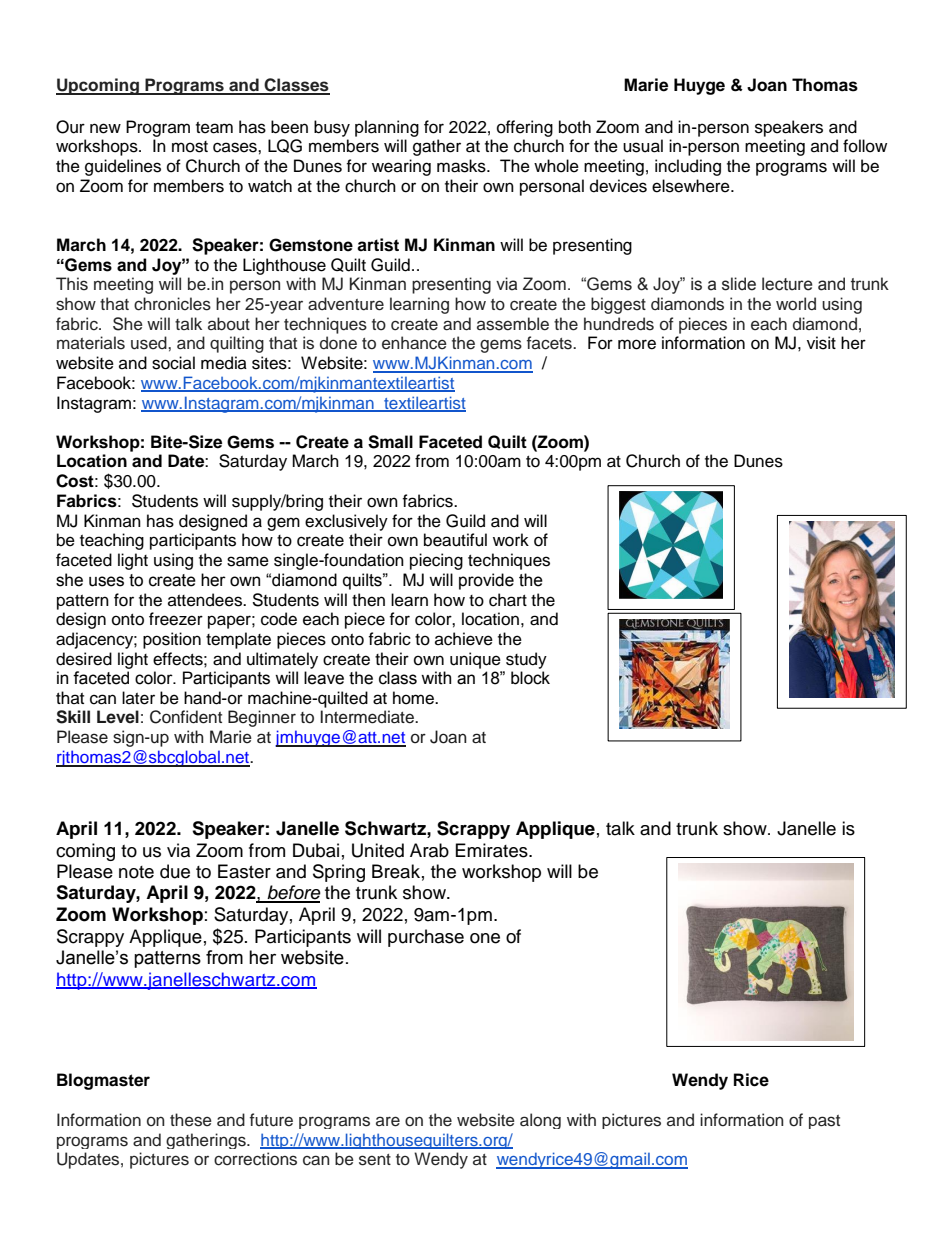  Describe the element at coordinates (540, 1121) in the screenshot. I see `along` at that location.
